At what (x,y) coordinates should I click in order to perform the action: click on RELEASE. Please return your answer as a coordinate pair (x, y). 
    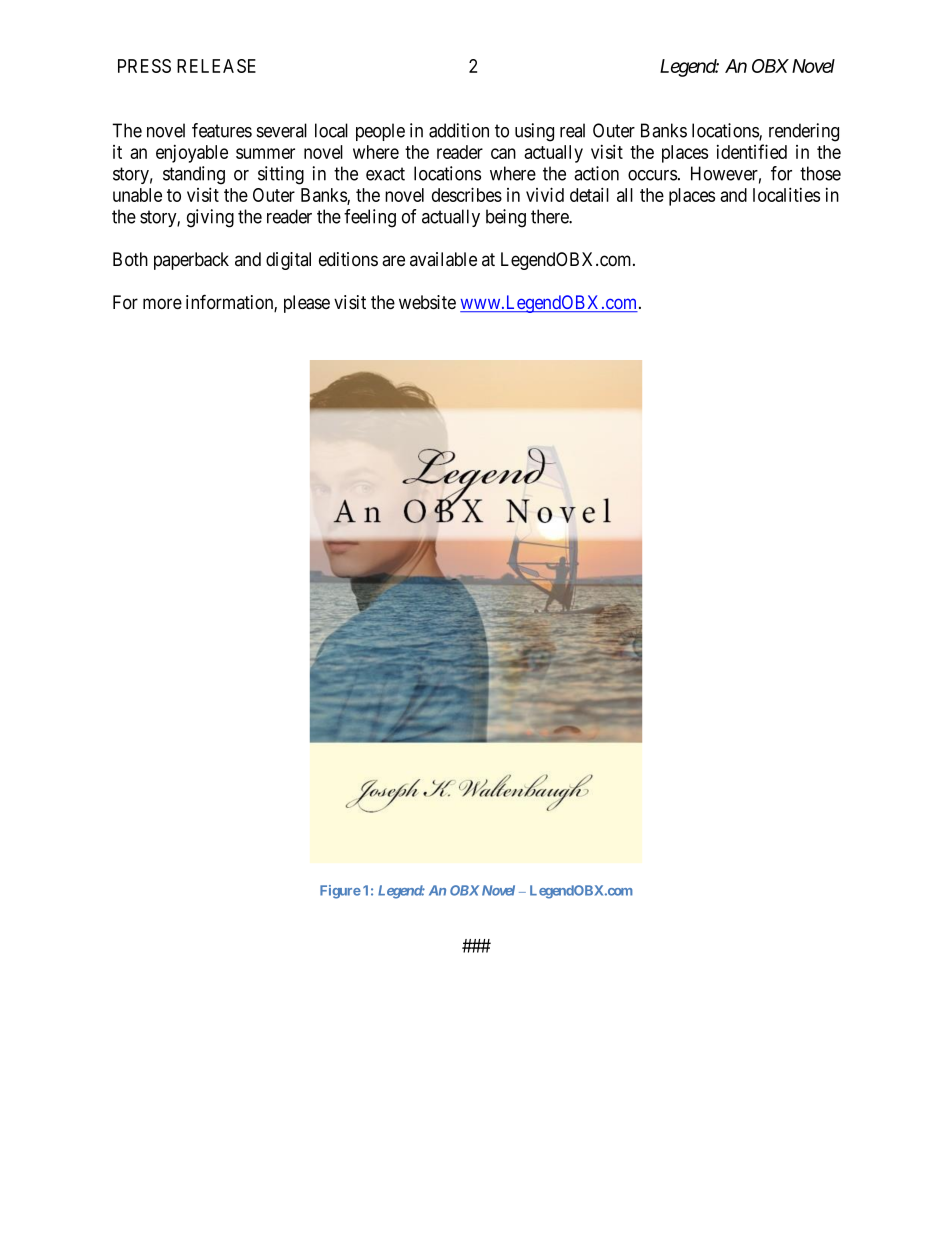
    Looking at the image, I should click on (216, 66).
